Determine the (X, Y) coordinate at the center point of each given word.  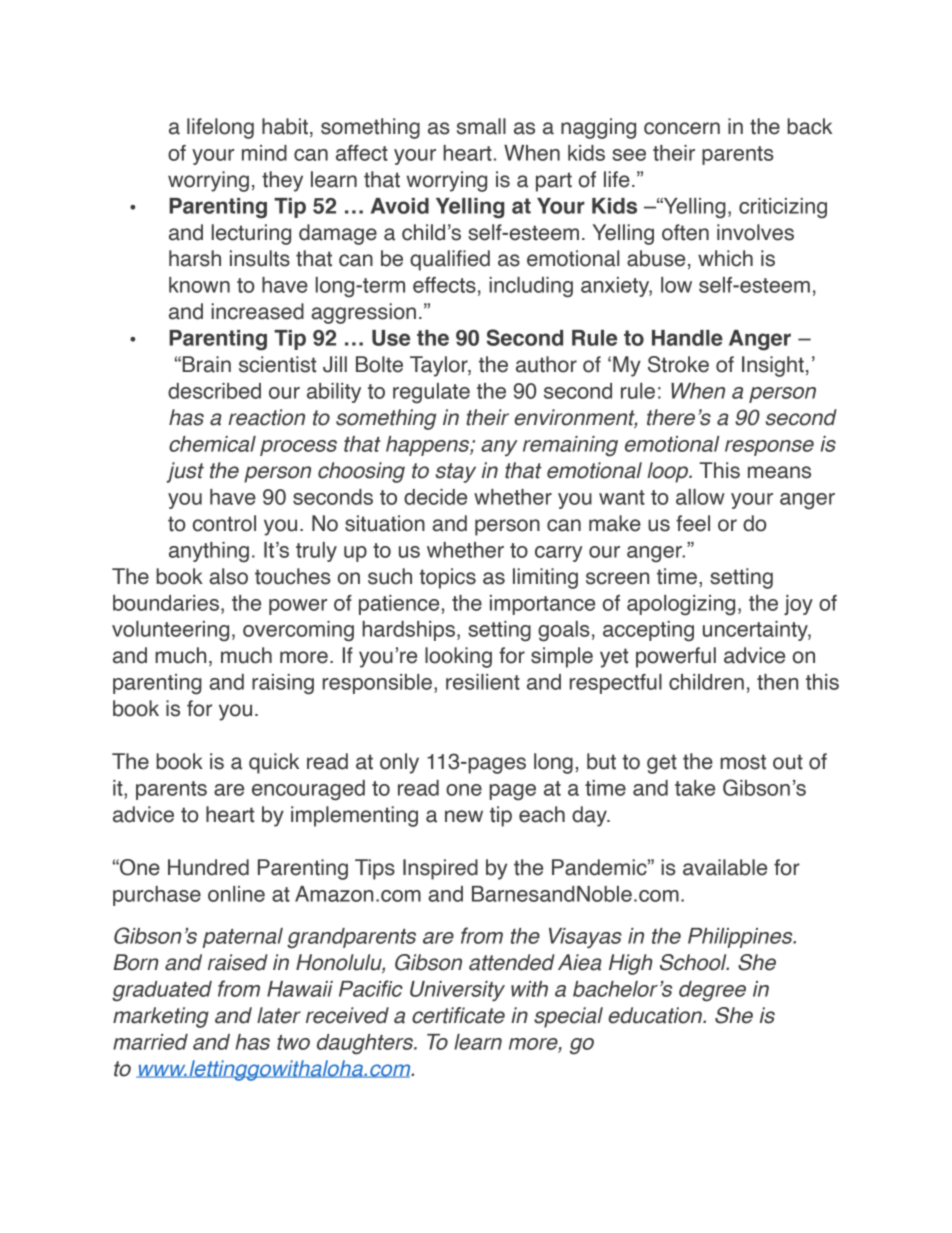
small (481, 126)
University (457, 991)
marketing (161, 1017)
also (228, 576)
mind (264, 153)
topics (447, 578)
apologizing (681, 605)
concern (682, 128)
